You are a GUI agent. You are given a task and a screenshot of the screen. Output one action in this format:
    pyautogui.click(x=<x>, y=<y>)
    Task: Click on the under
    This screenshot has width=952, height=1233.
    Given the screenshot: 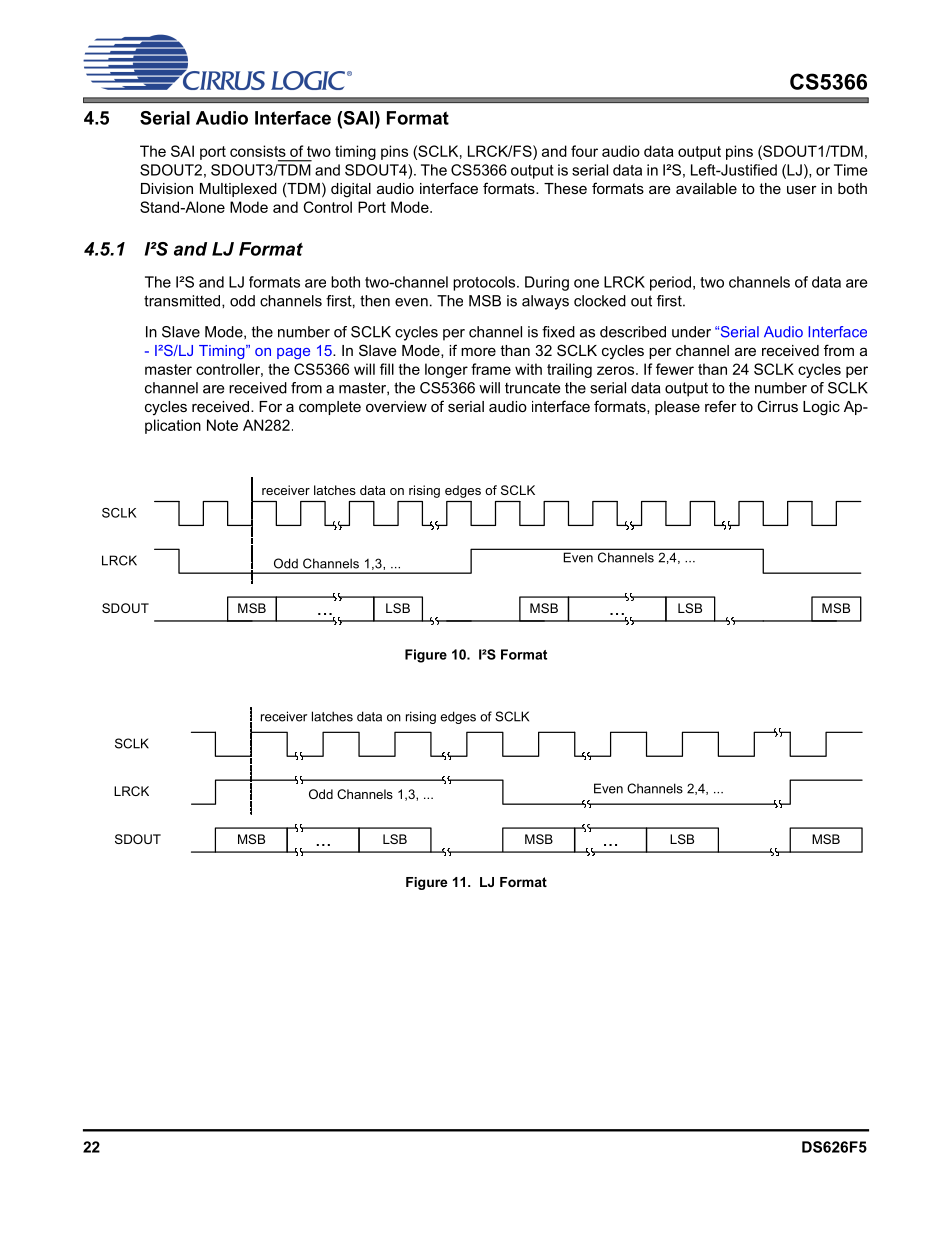 What is the action you would take?
    pyautogui.click(x=691, y=332)
